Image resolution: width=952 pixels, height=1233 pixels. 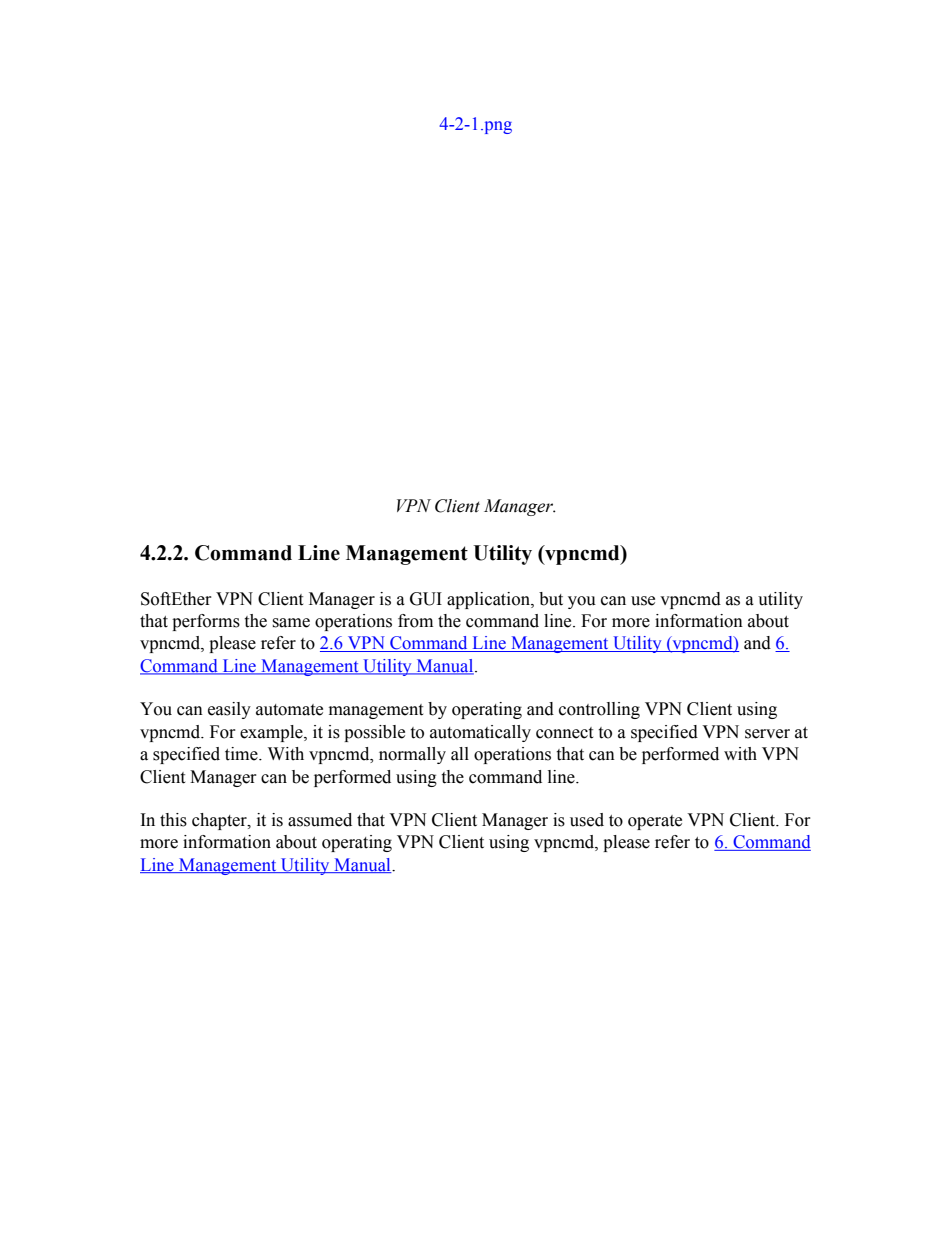 I want to click on easily, so click(x=229, y=710).
